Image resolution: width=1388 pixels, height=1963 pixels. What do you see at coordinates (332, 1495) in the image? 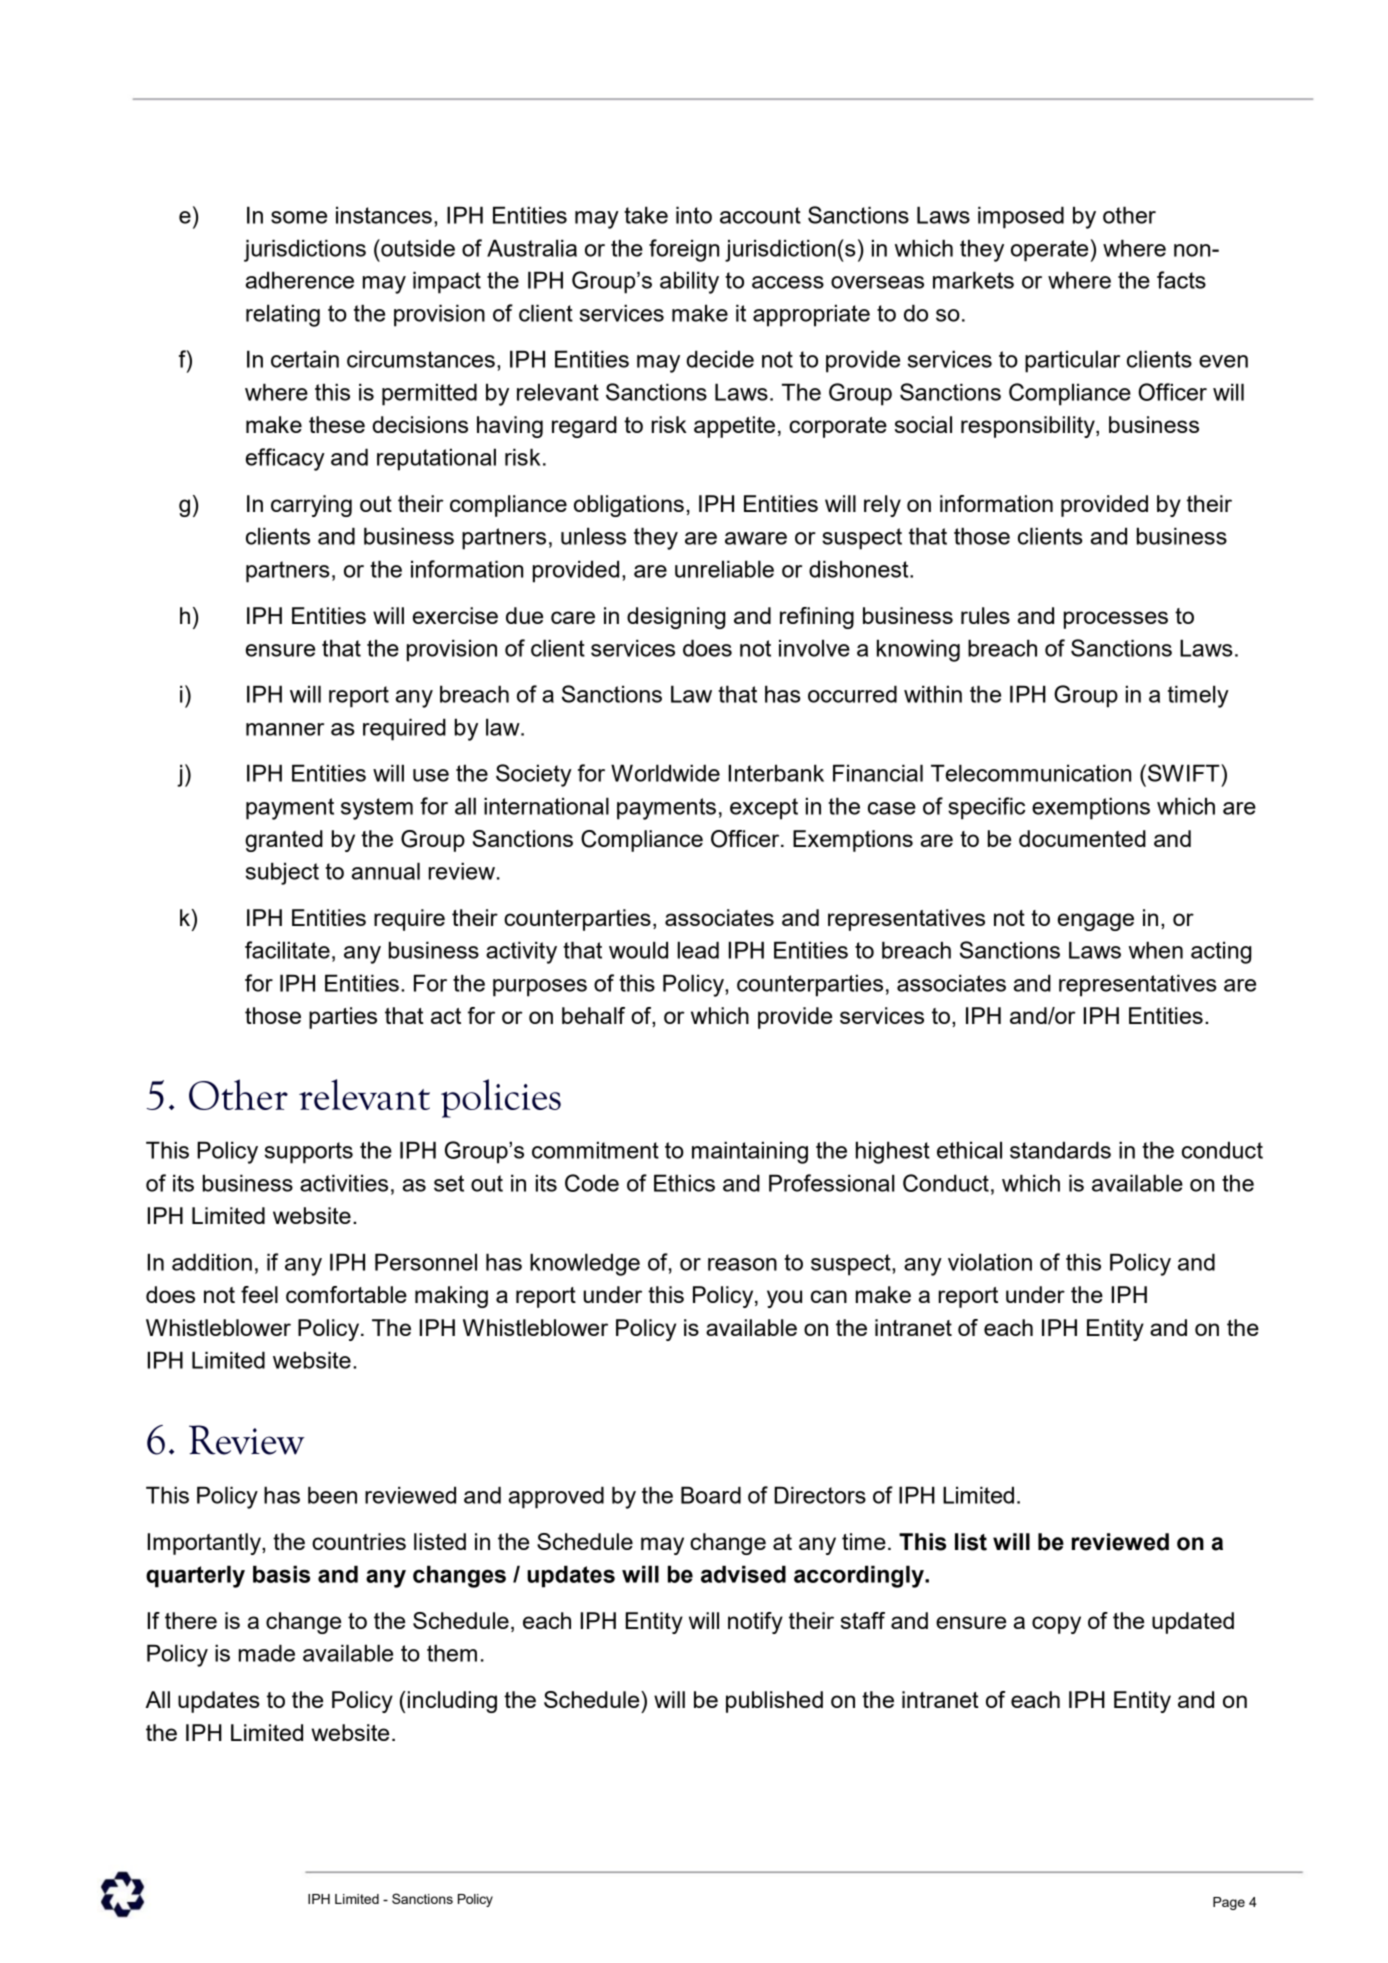
I see `been` at bounding box center [332, 1495].
